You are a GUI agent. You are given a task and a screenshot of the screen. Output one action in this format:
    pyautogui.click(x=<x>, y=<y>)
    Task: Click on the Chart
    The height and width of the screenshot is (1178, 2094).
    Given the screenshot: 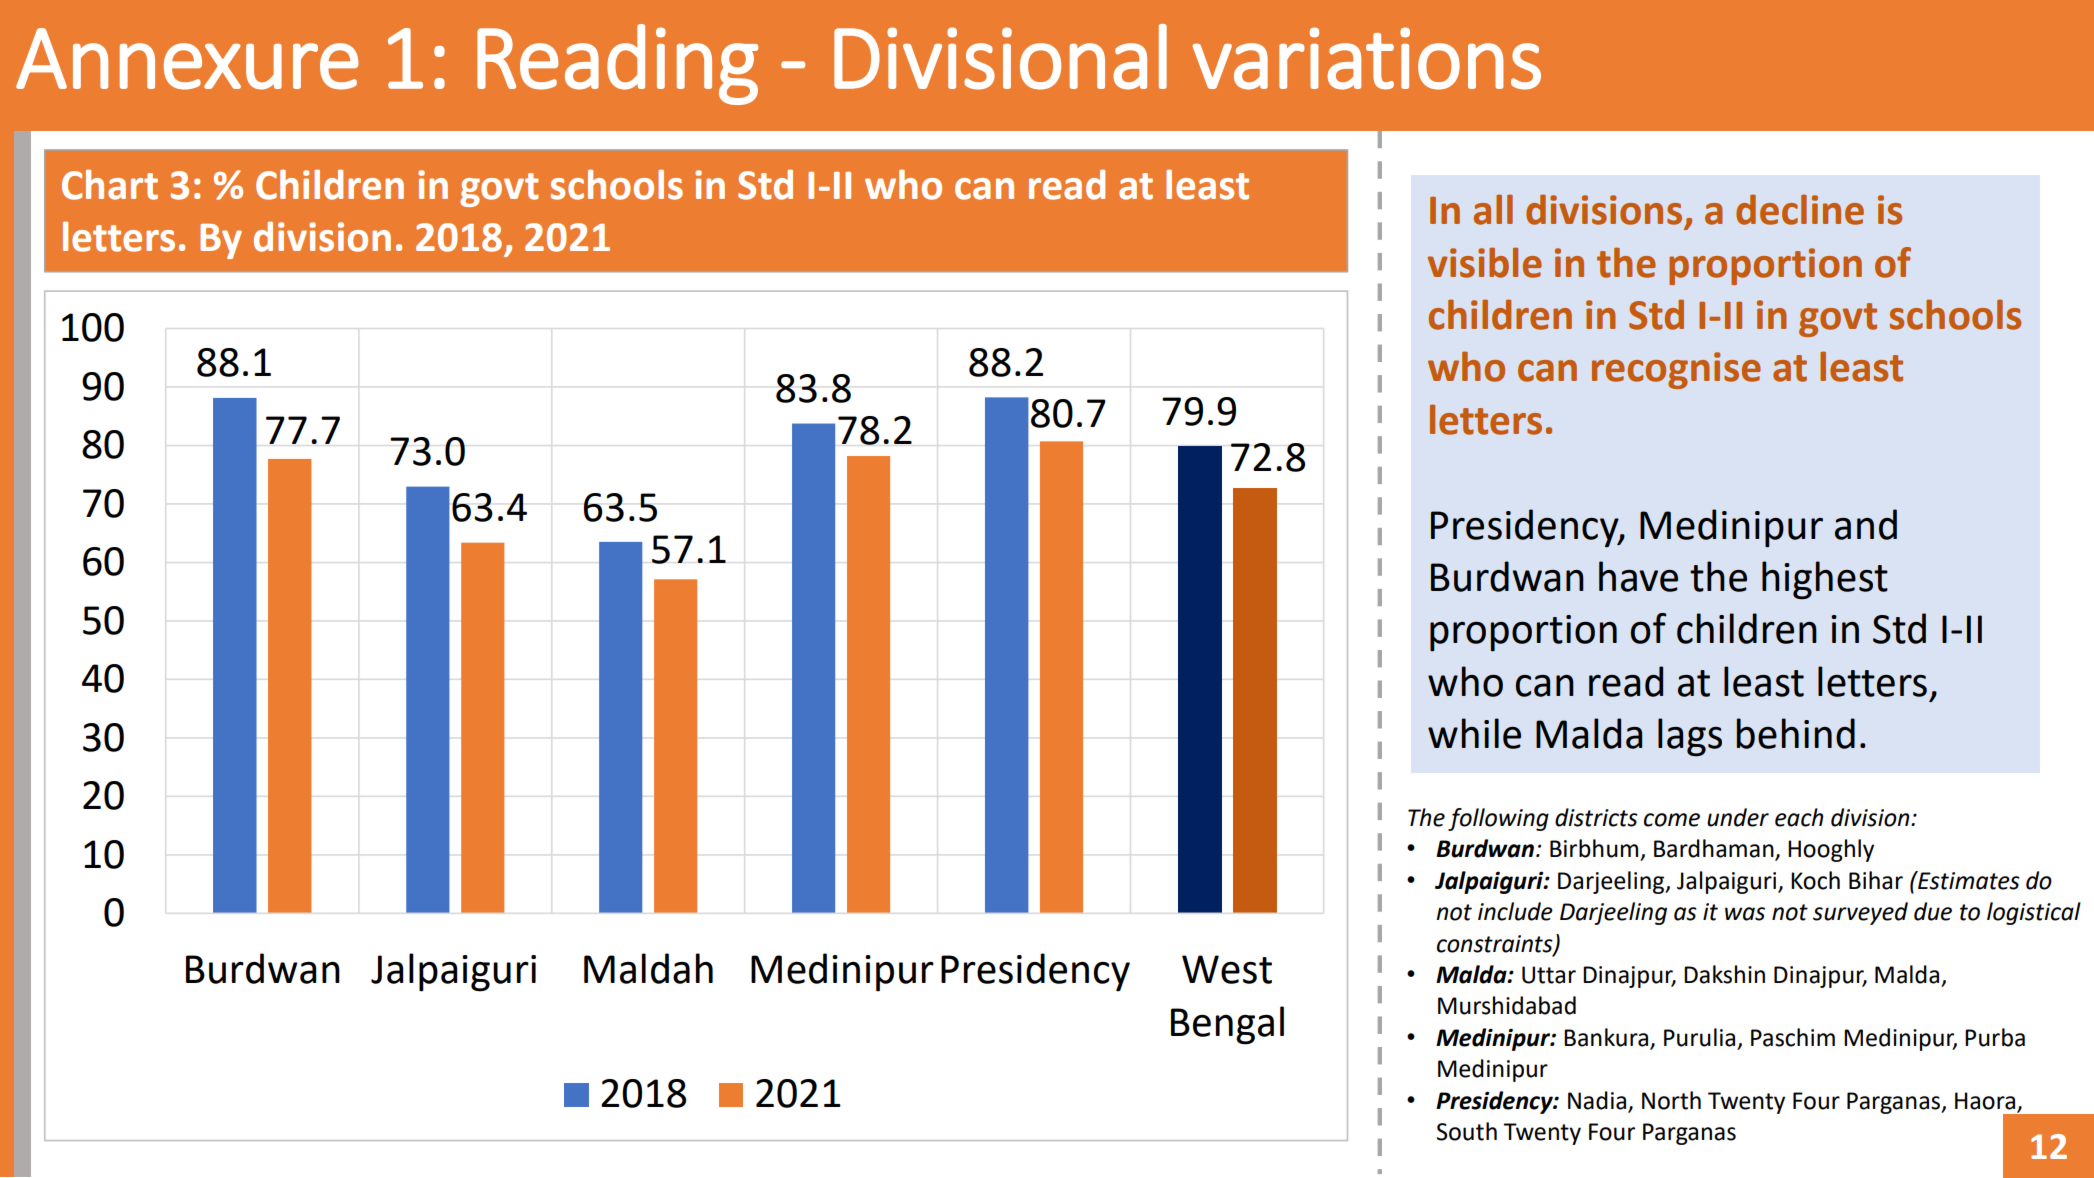 What is the action you would take?
    pyautogui.click(x=110, y=185)
